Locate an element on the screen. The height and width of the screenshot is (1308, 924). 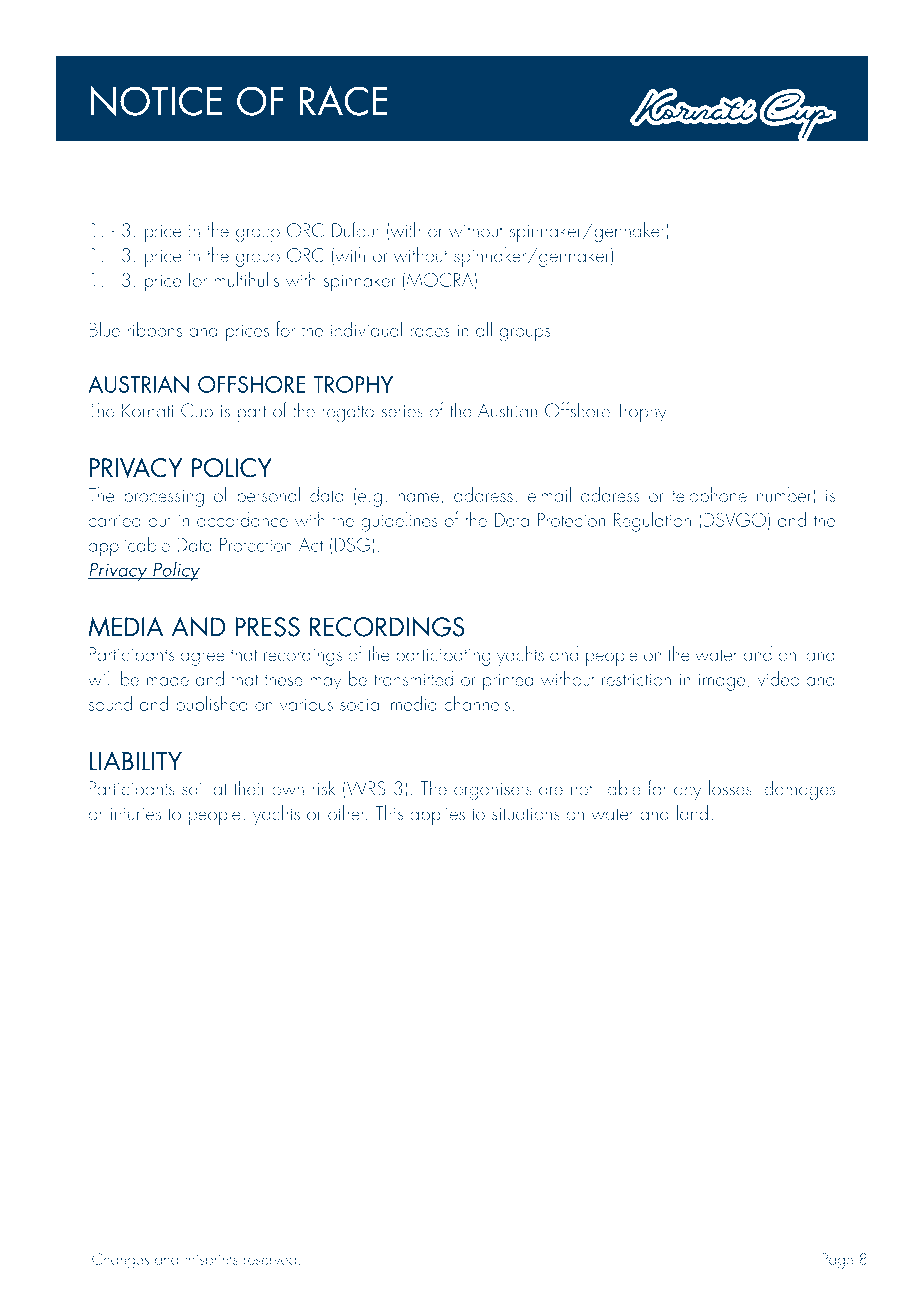
all is located at coordinates (484, 329).
